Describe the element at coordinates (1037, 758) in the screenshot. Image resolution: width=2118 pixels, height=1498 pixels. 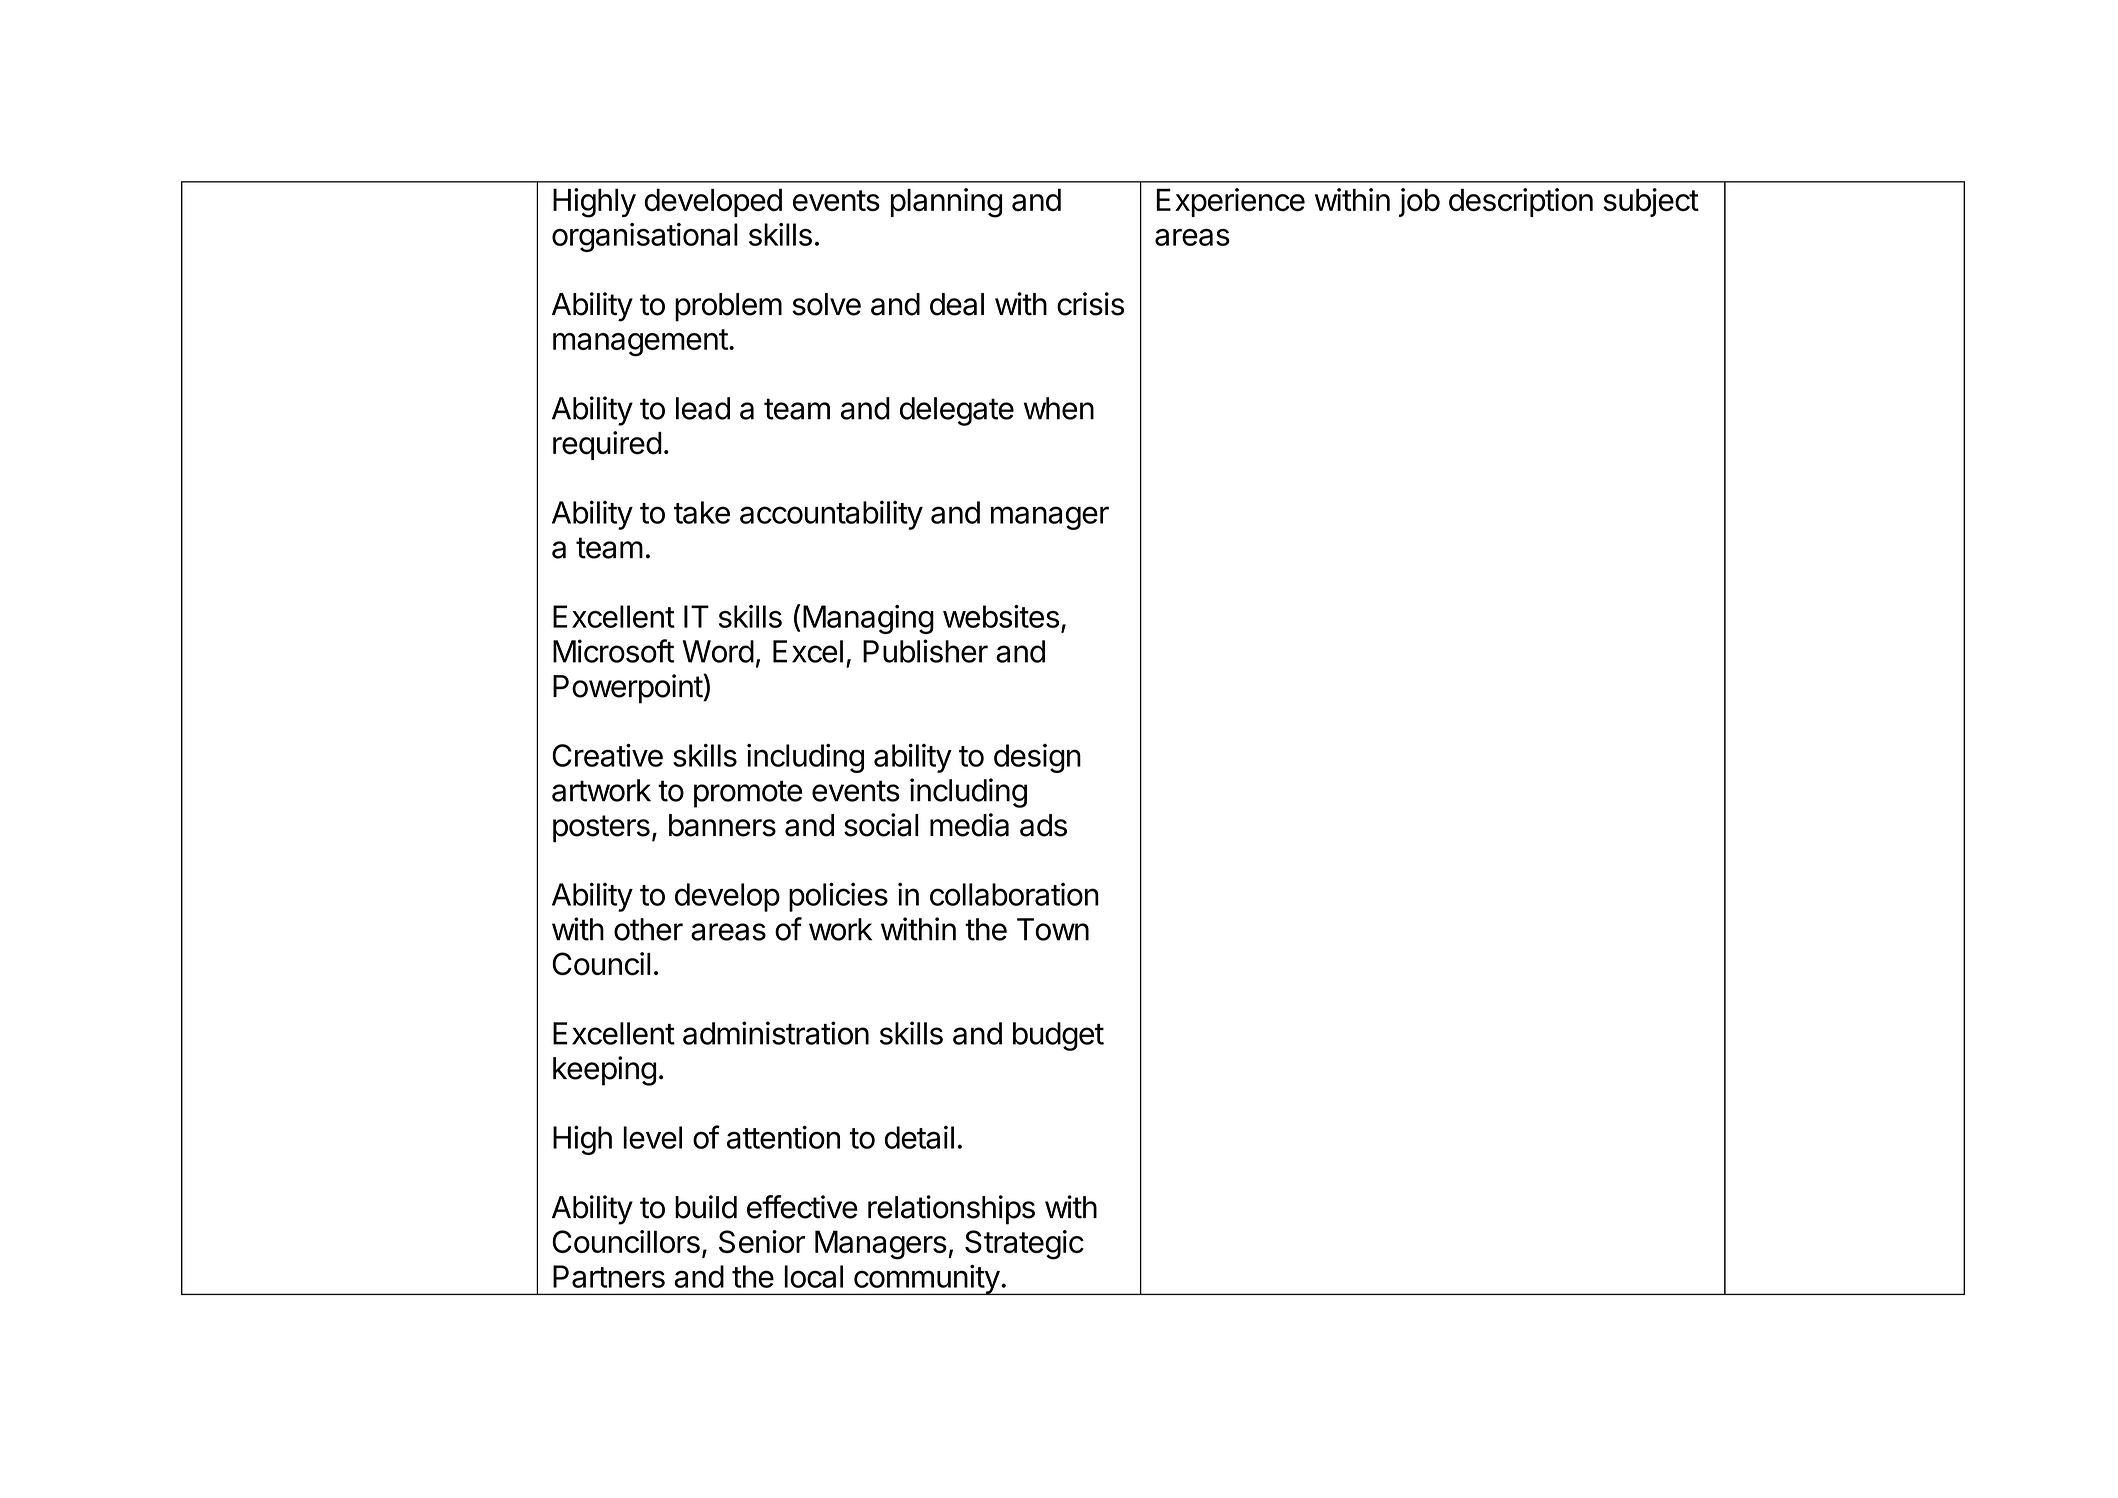
I see `design` at that location.
